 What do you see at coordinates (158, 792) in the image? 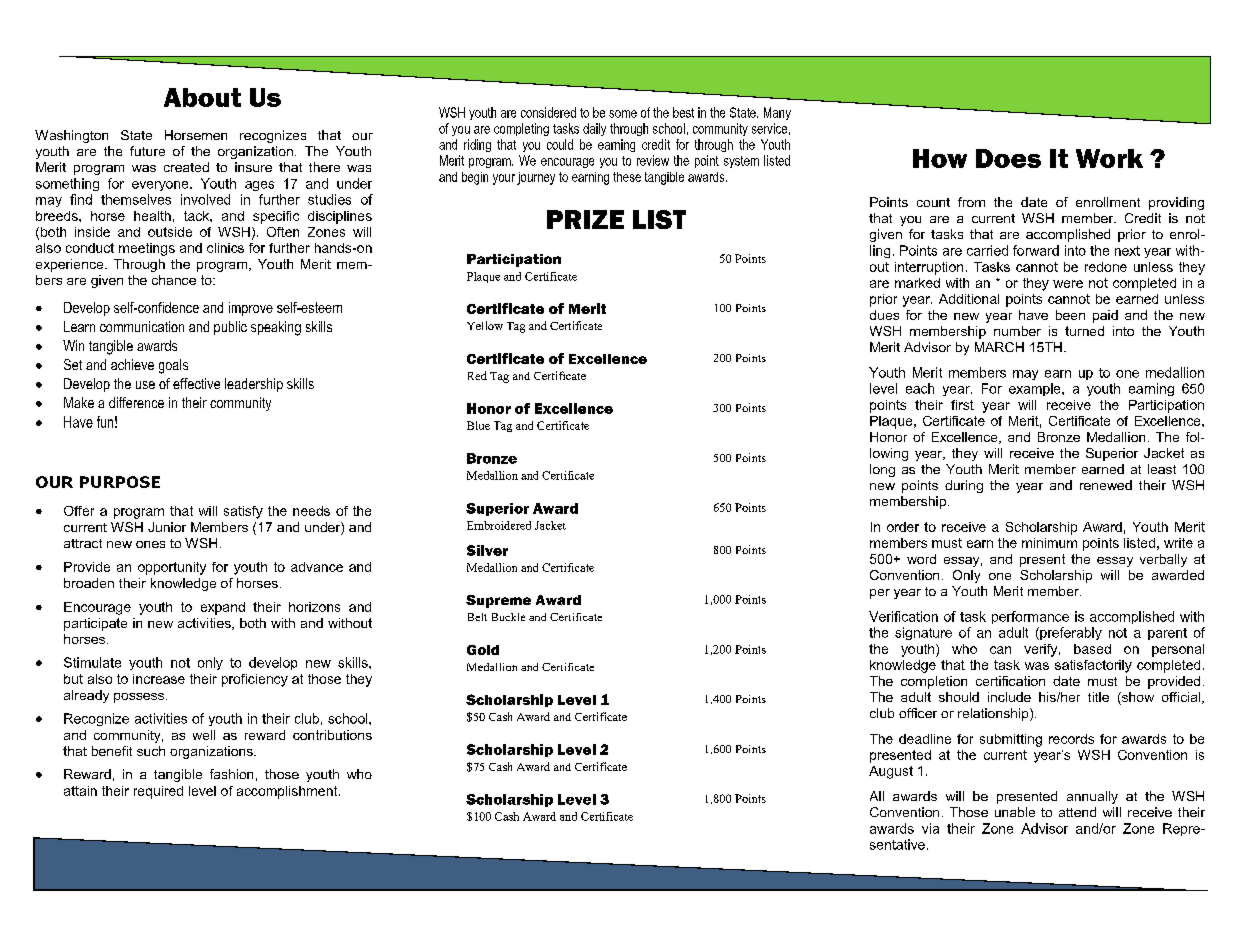
I see `required` at bounding box center [158, 792].
